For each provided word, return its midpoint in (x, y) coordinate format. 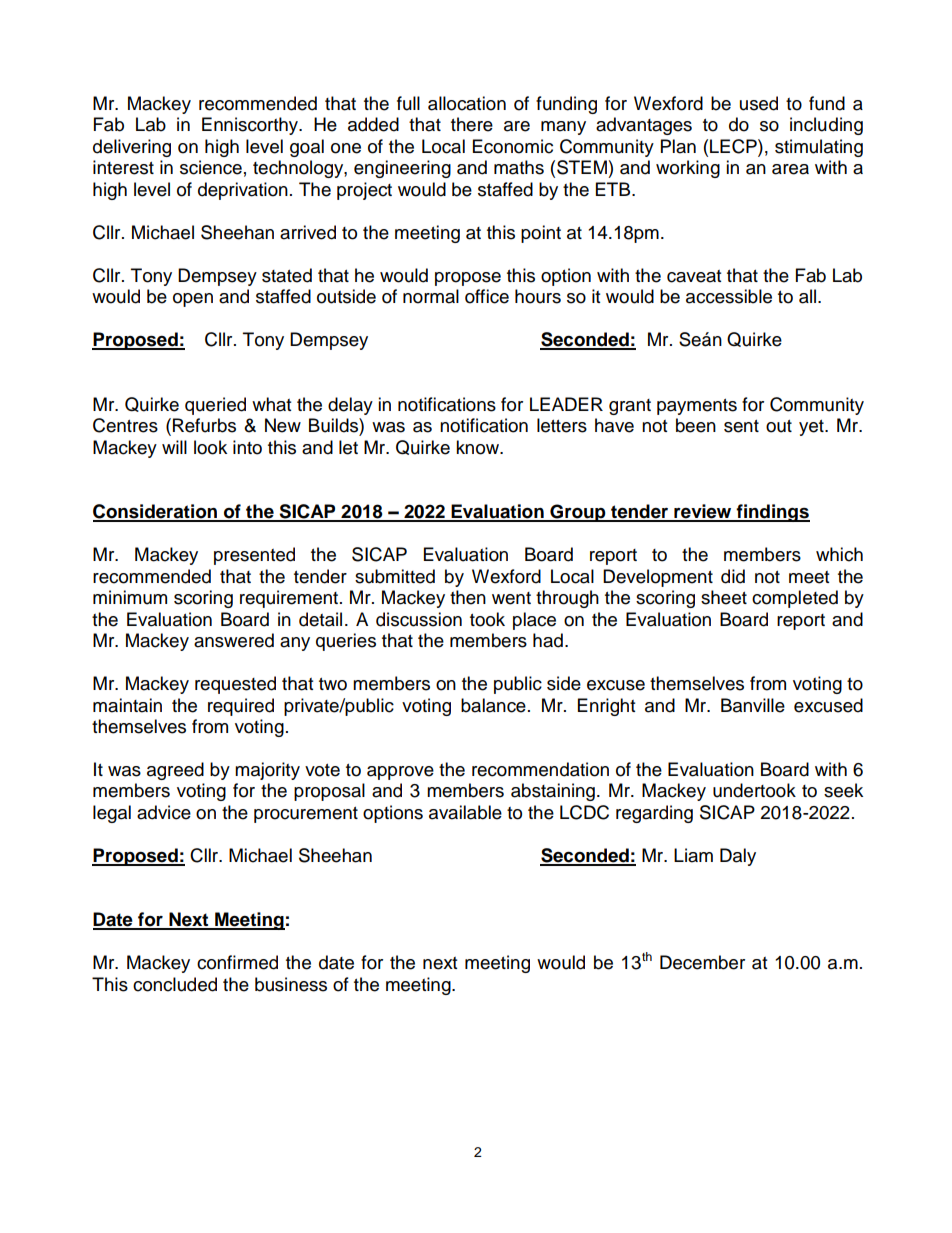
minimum (130, 597)
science (211, 167)
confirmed (237, 962)
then (468, 597)
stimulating (819, 148)
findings (772, 513)
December (702, 962)
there (472, 124)
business (291, 984)
